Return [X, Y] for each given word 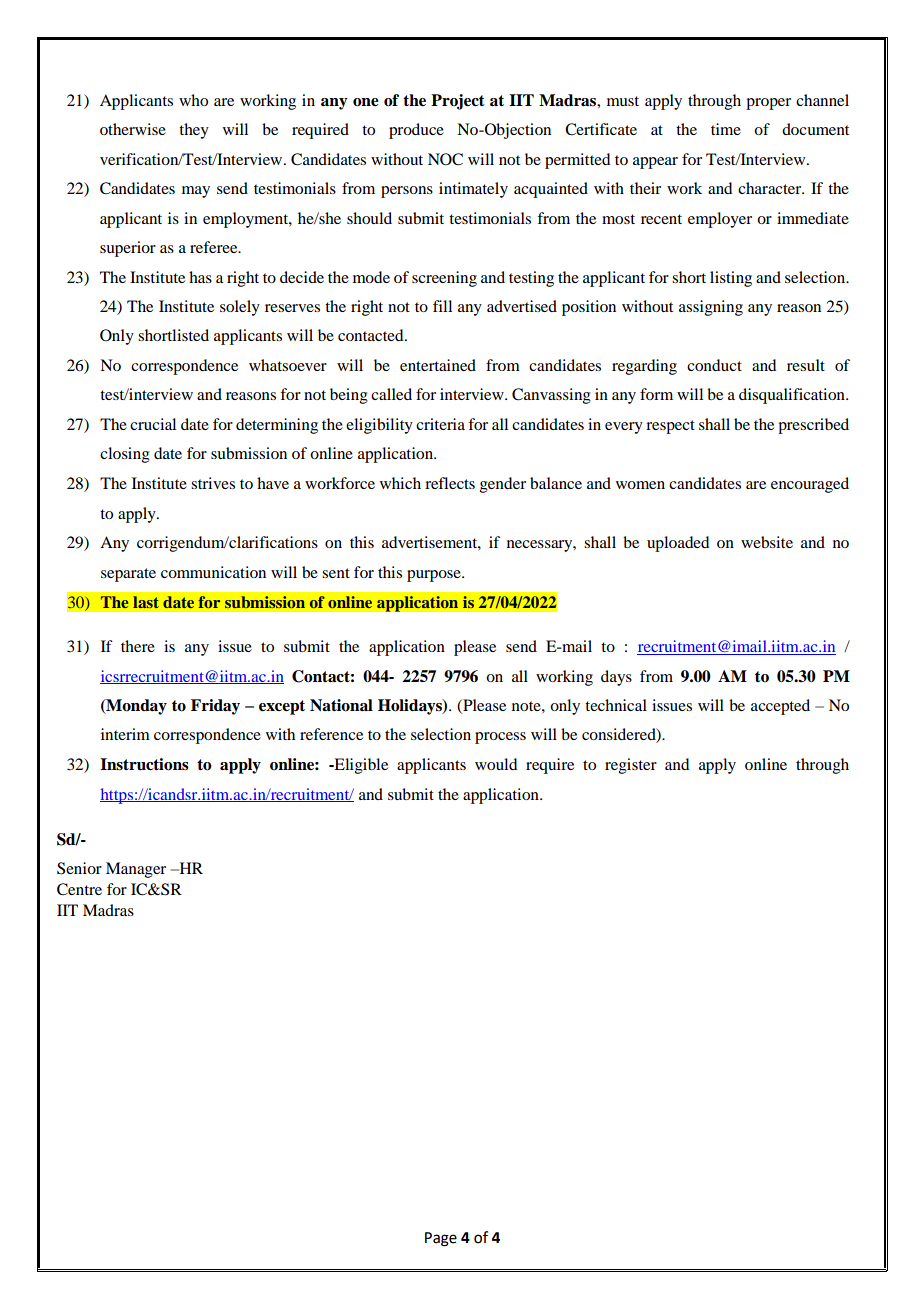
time [726, 129]
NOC [445, 159]
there [138, 646]
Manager [136, 870]
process [500, 738]
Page [441, 1239]
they [194, 131]
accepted [780, 707]
